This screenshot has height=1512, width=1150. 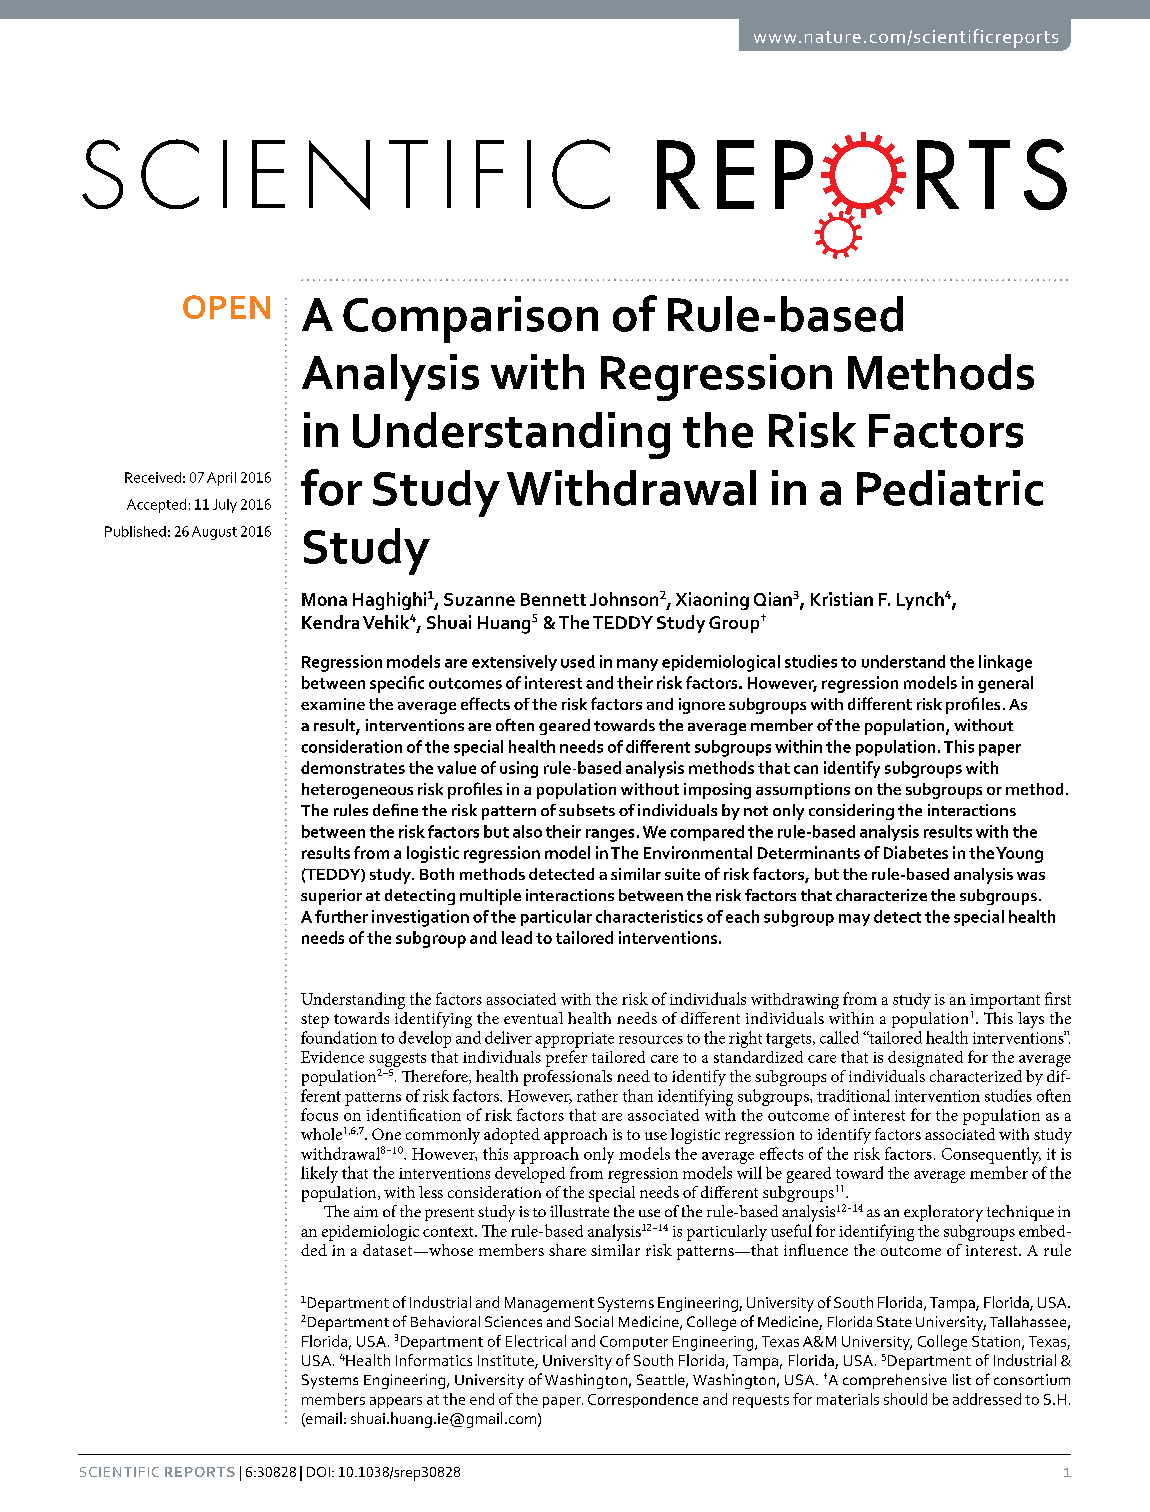 I want to click on Mona, so click(x=324, y=599).
